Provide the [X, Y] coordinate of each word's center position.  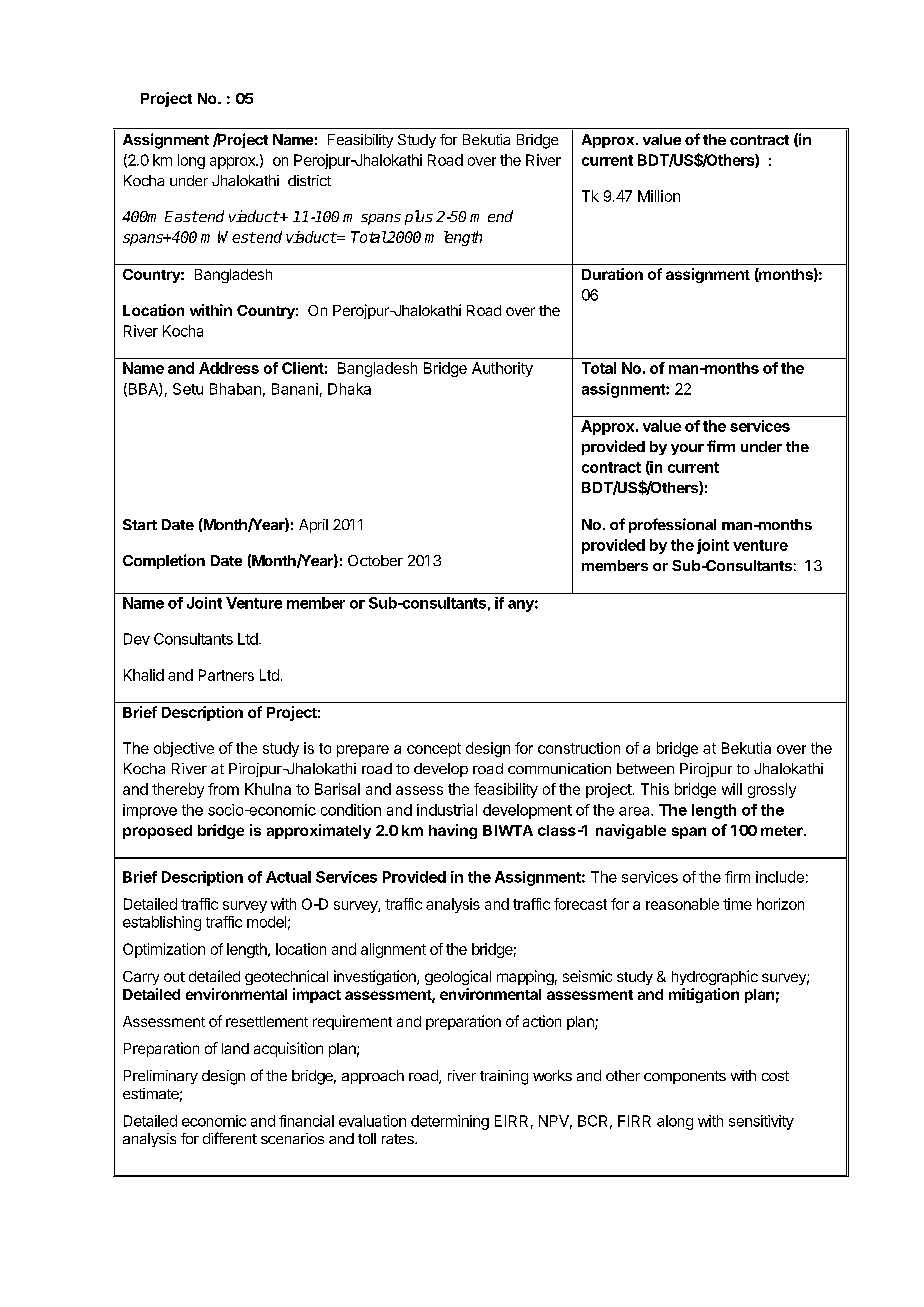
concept [434, 750]
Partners [226, 675]
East [181, 216]
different [230, 1138]
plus [419, 217]
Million [659, 196]
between [645, 768]
